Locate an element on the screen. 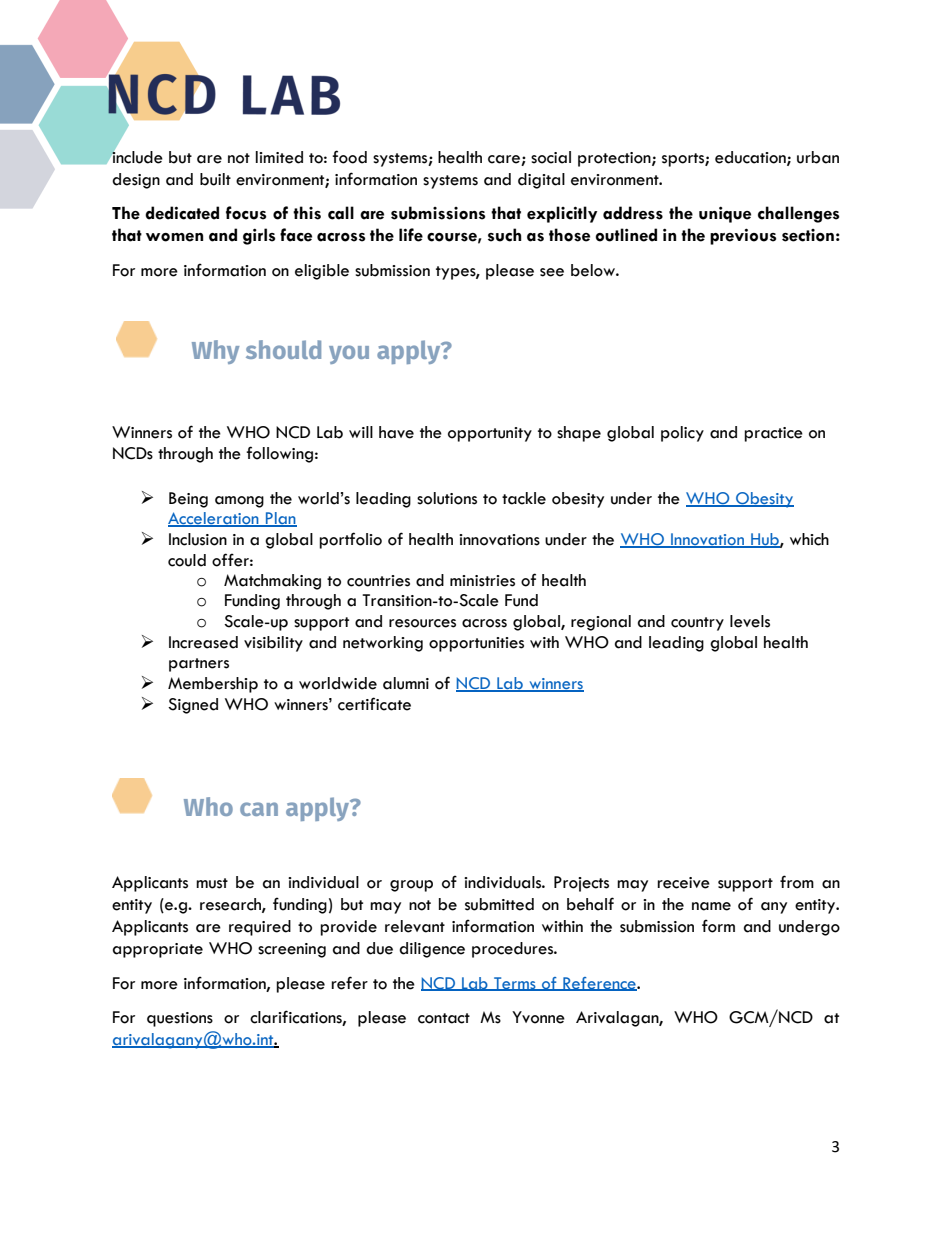 Image resolution: width=952 pixels, height=1233 pixels. unique is located at coordinates (725, 214).
